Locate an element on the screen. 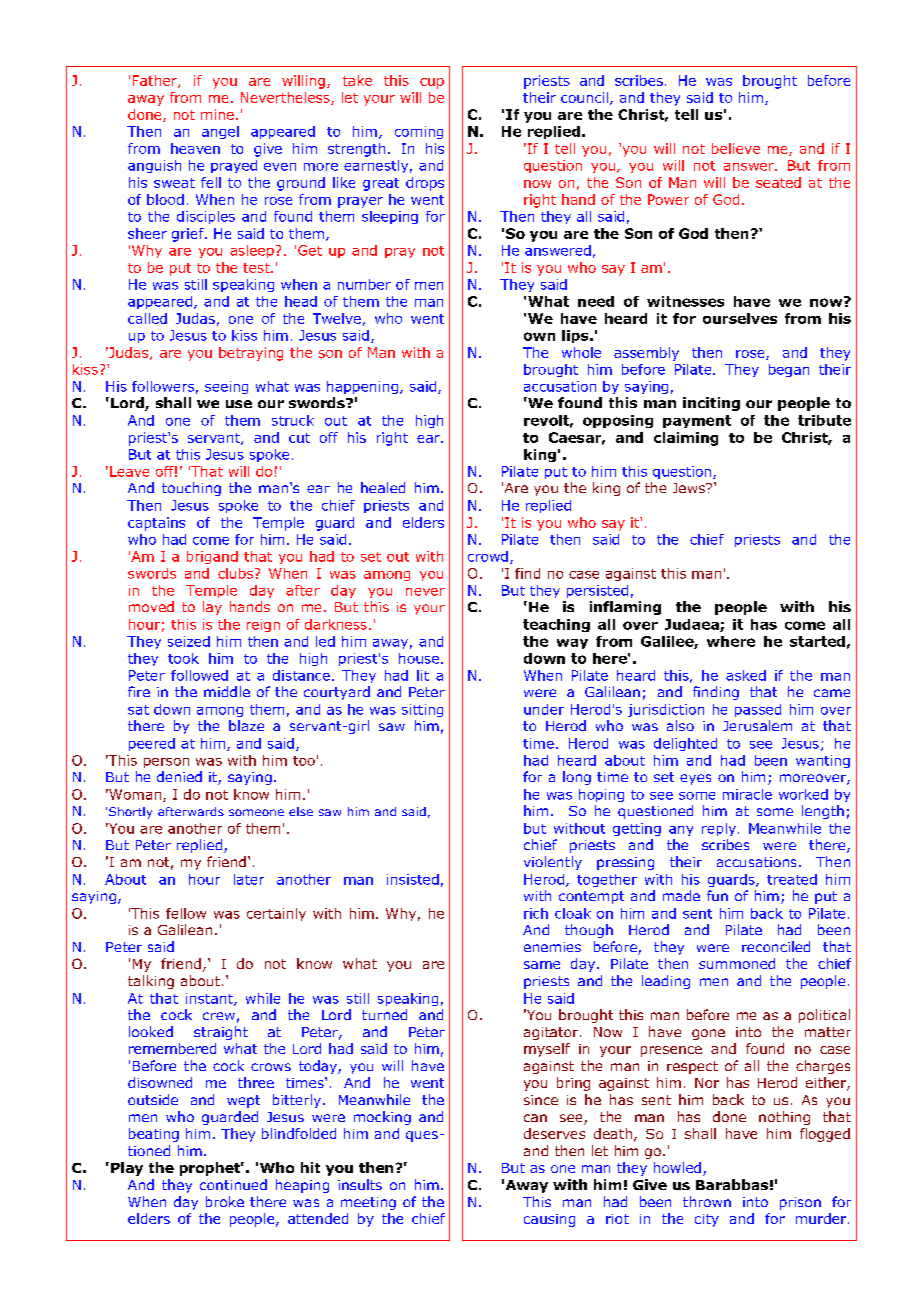 Image resolution: width=924 pixels, height=1308 pixels. summoned is located at coordinates (737, 963).
